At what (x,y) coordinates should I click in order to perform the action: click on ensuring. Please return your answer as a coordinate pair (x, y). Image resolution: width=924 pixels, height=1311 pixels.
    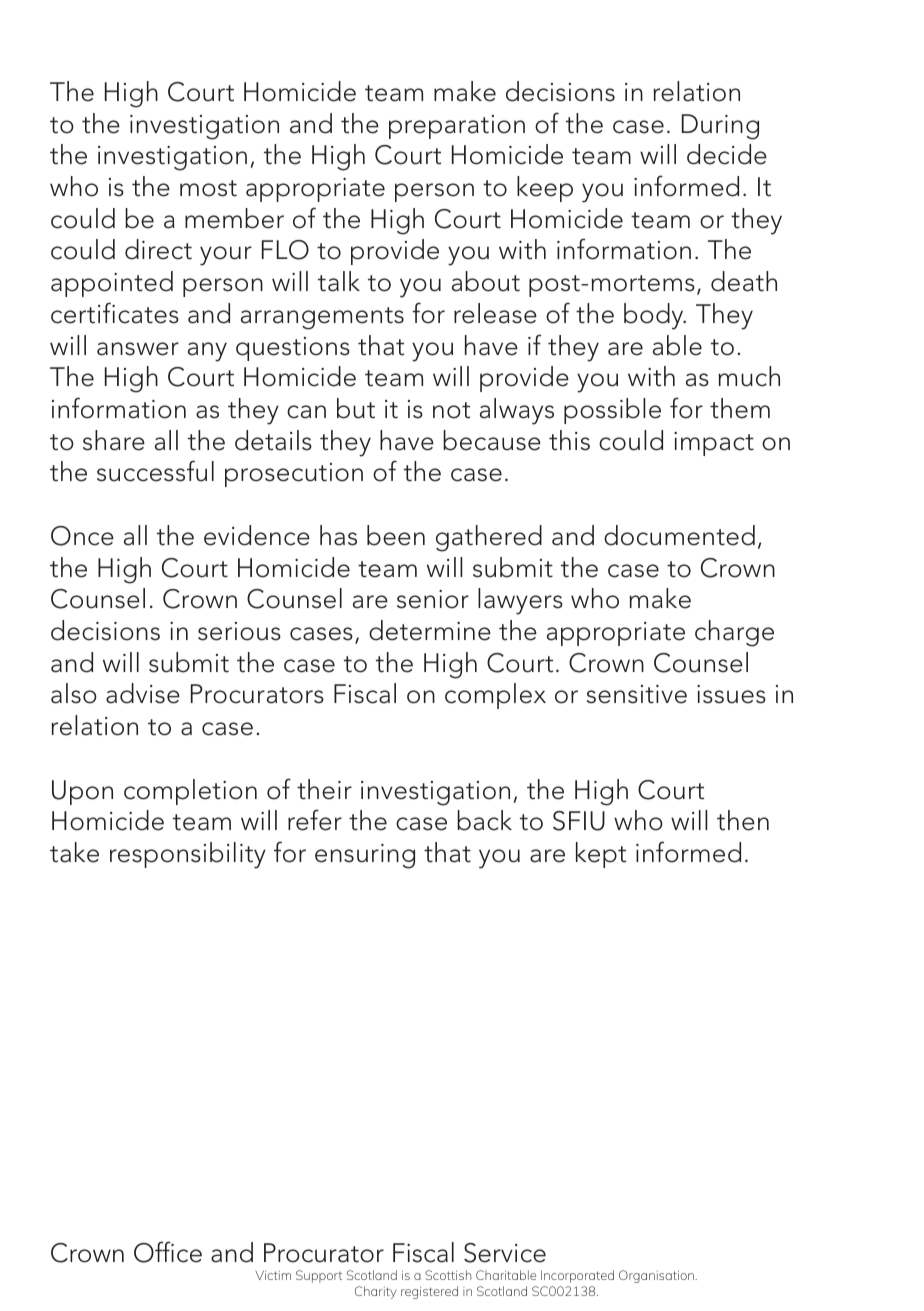
    Looking at the image, I should click on (365, 856).
